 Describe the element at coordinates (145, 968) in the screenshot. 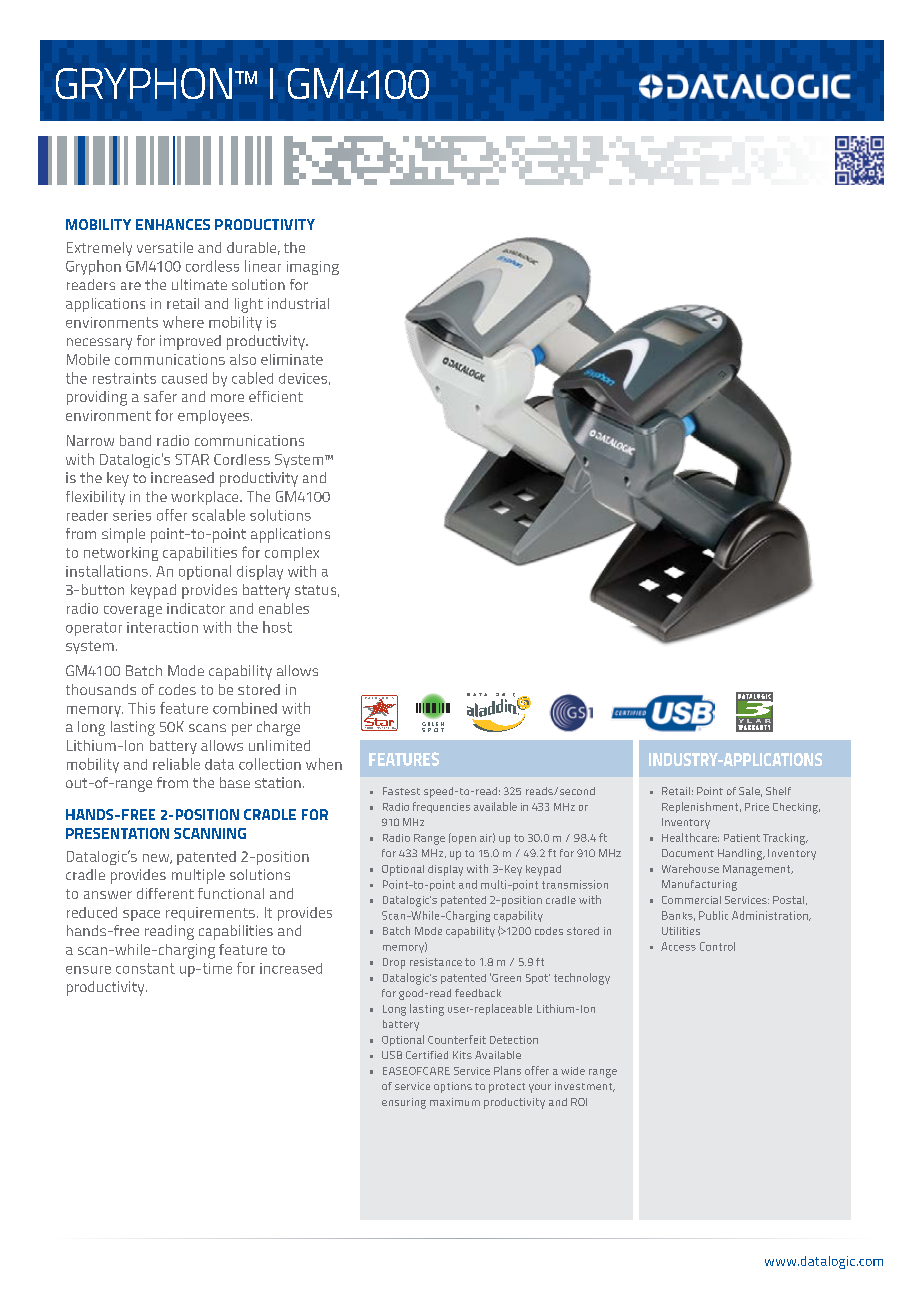

I see `constant` at that location.
